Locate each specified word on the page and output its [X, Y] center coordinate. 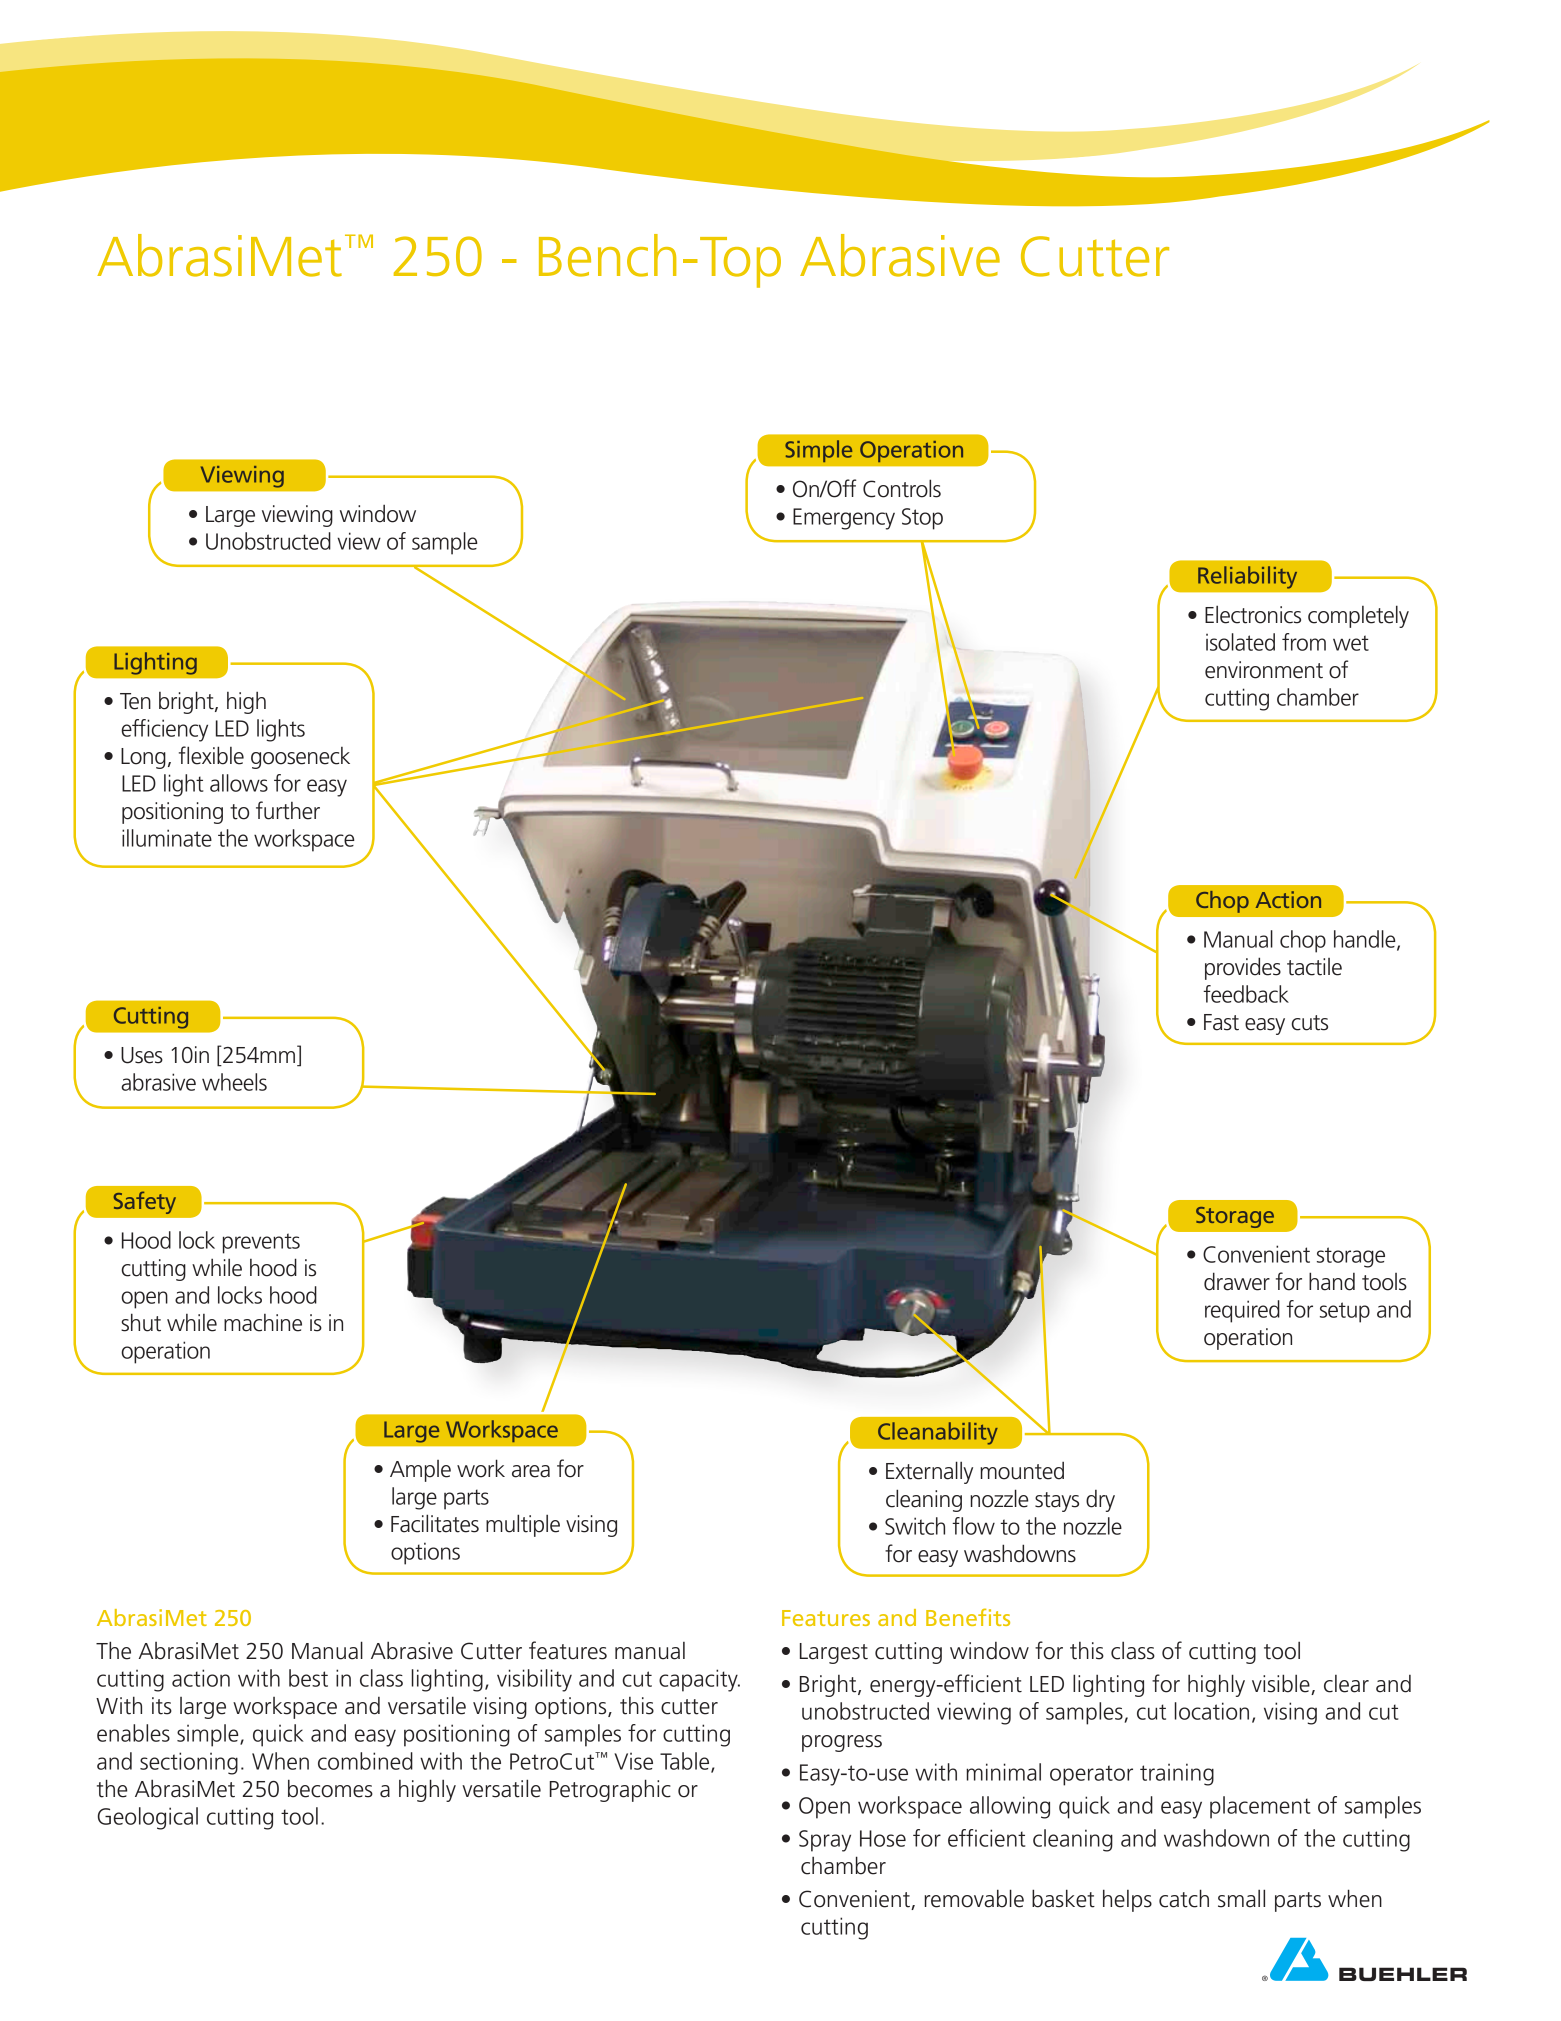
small [1241, 1898]
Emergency [844, 519]
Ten [135, 701]
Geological [148, 1818]
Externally [929, 1472]
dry [1100, 1501]
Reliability [1247, 577]
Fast [1221, 1022]
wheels [234, 1082]
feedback [1246, 994]
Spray [825, 1841]
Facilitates [435, 1523]
